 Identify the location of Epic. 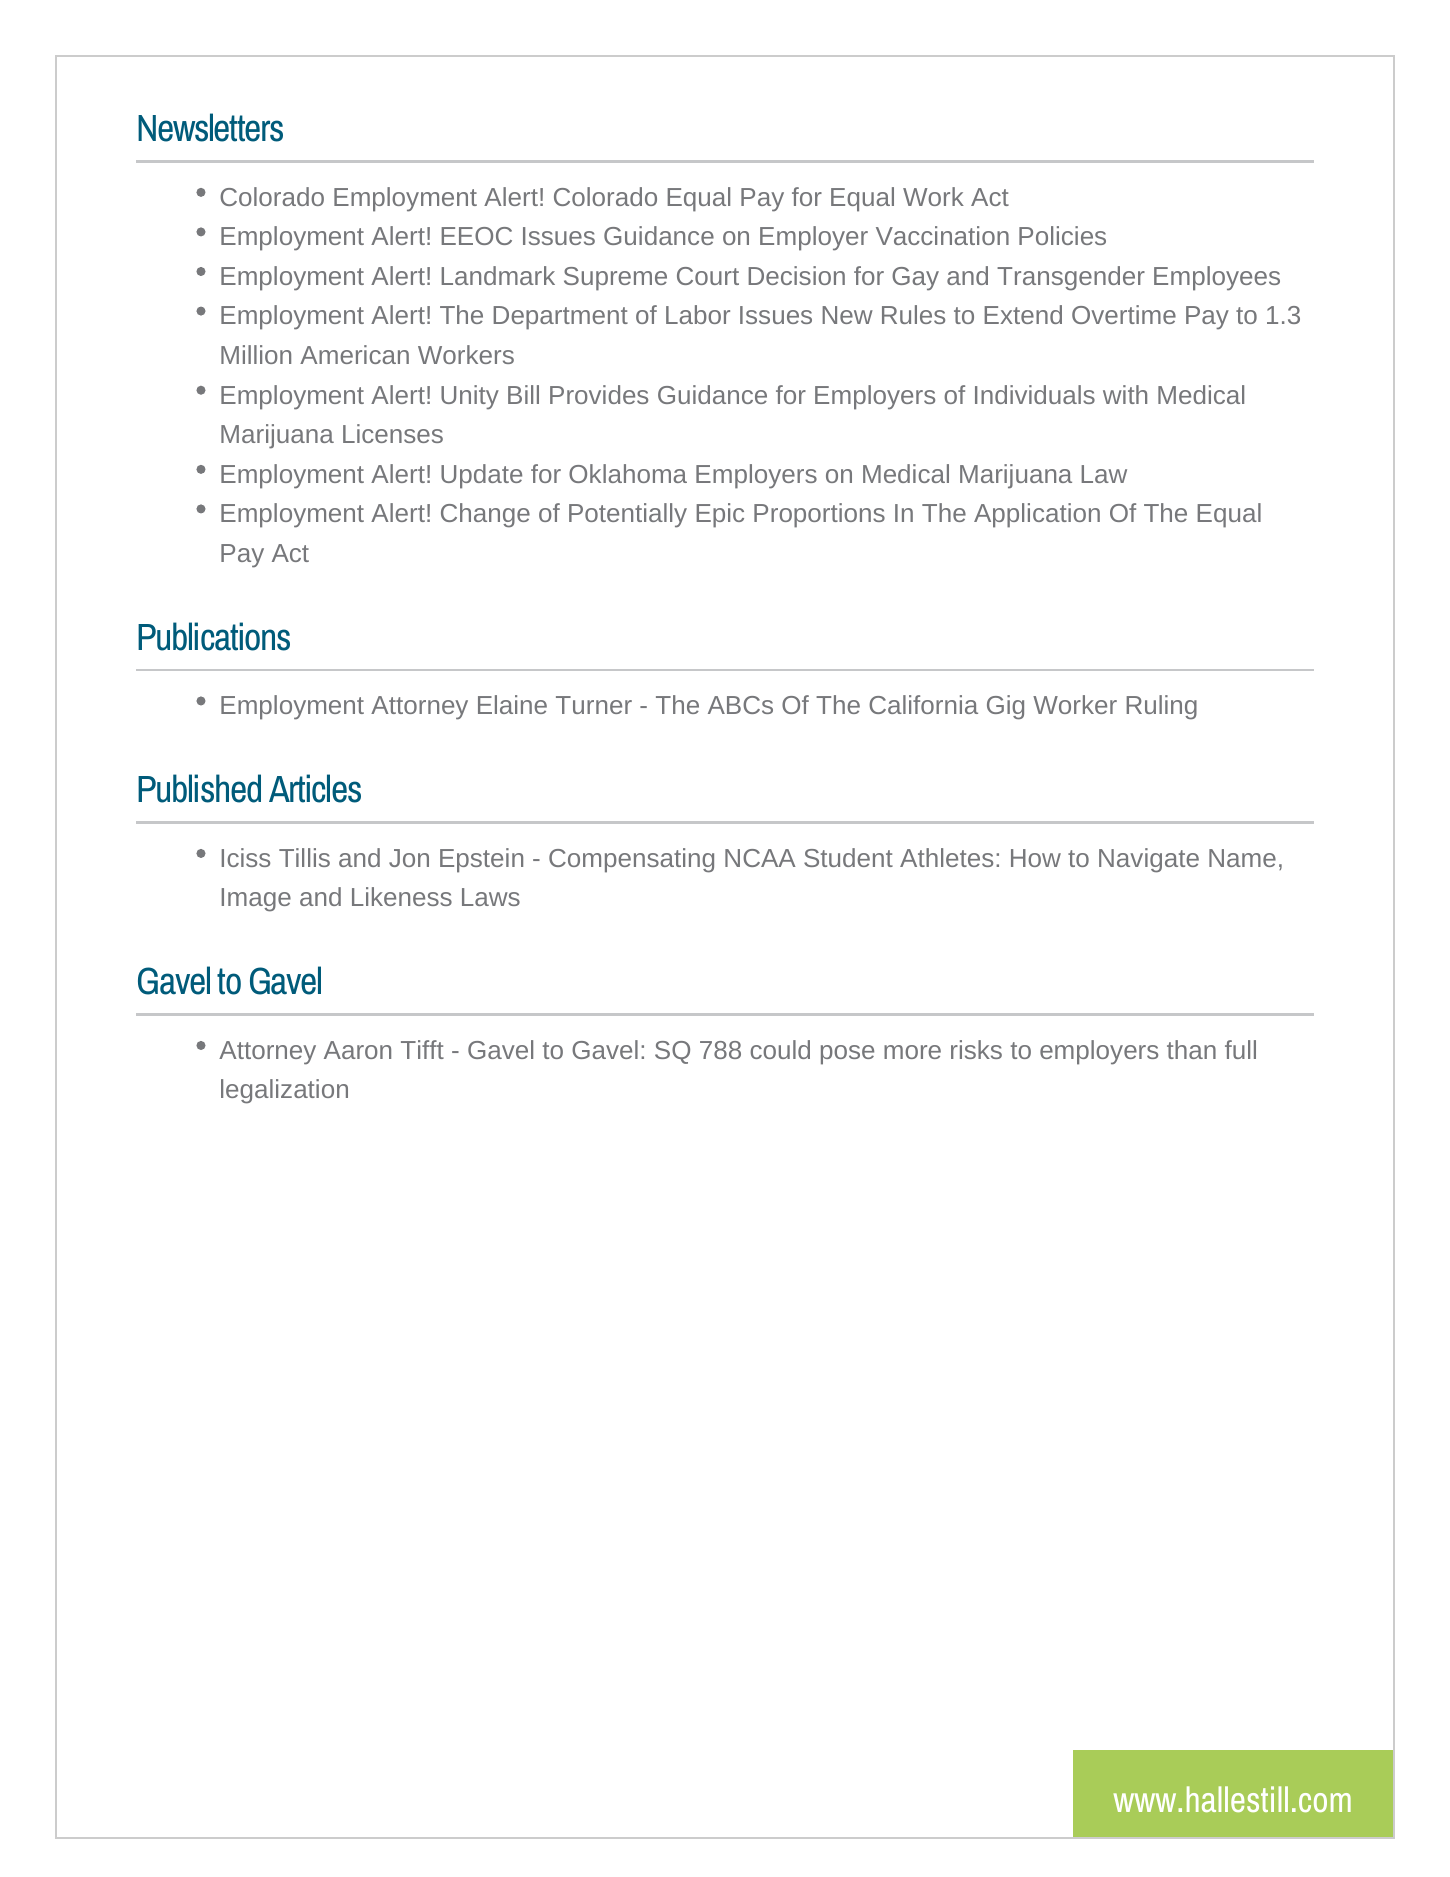
(720, 515).
